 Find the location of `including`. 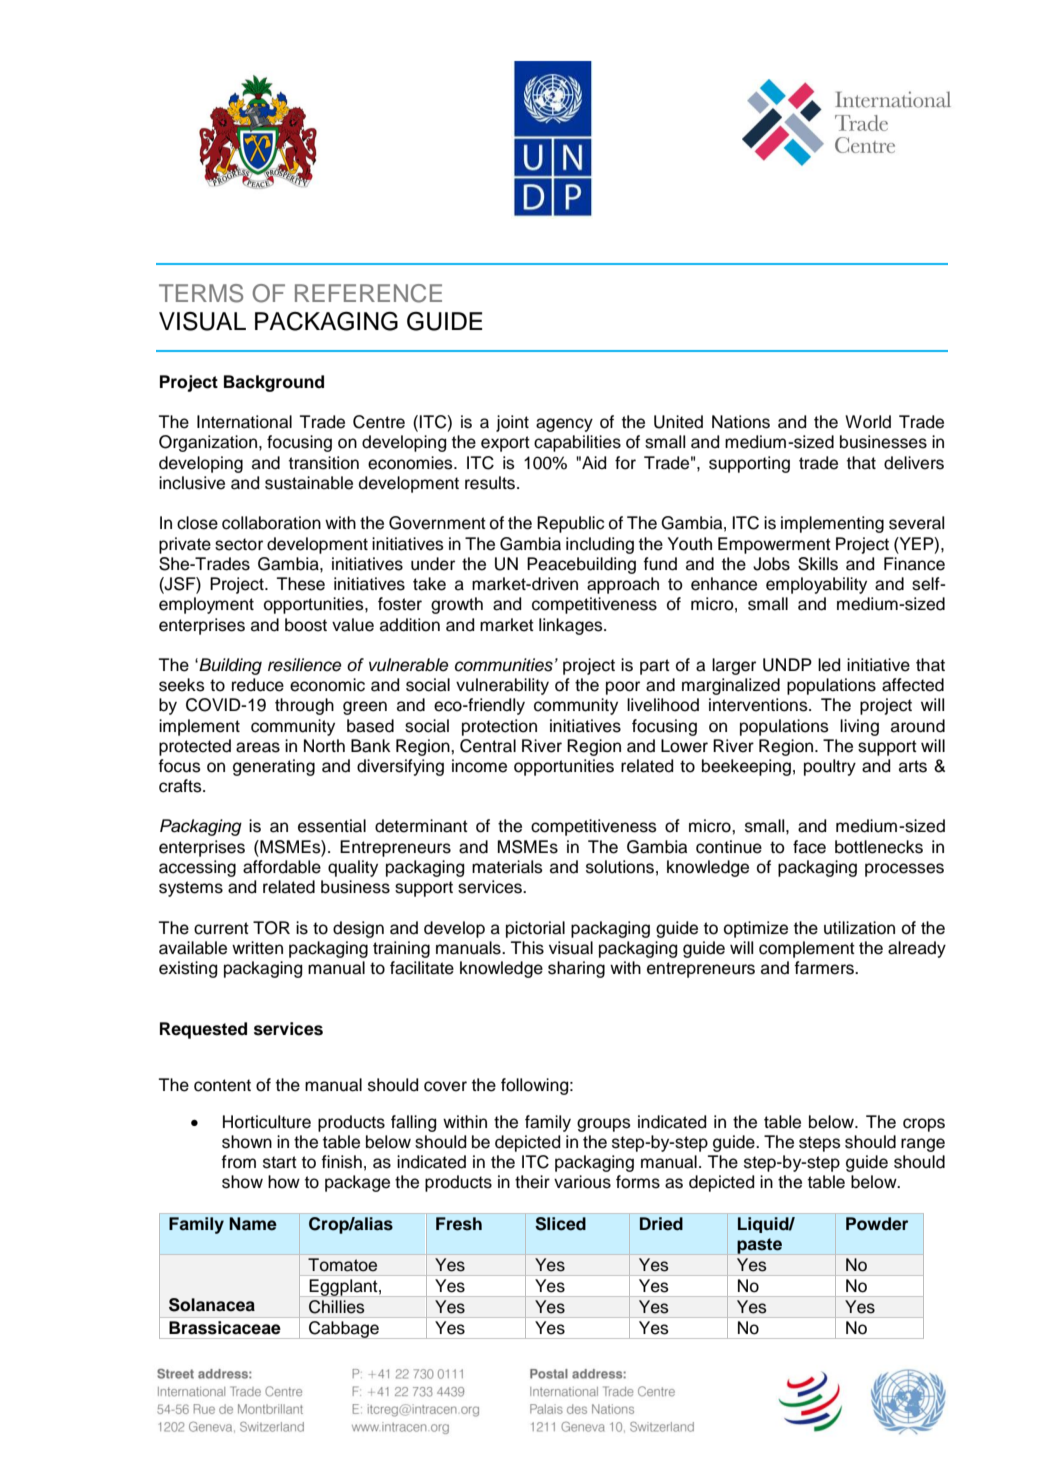

including is located at coordinates (600, 545).
